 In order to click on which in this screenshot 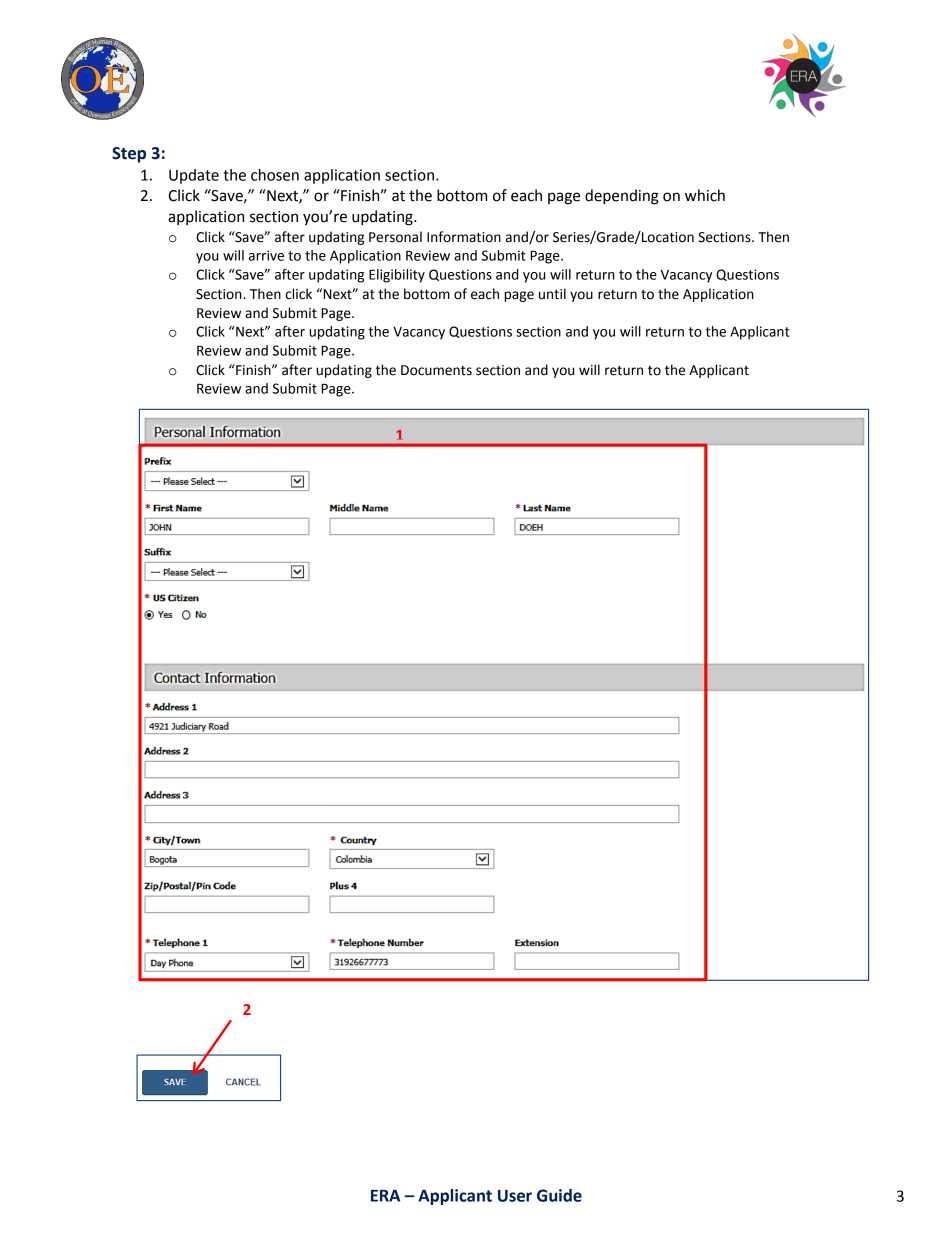, I will do `click(705, 195)`.
